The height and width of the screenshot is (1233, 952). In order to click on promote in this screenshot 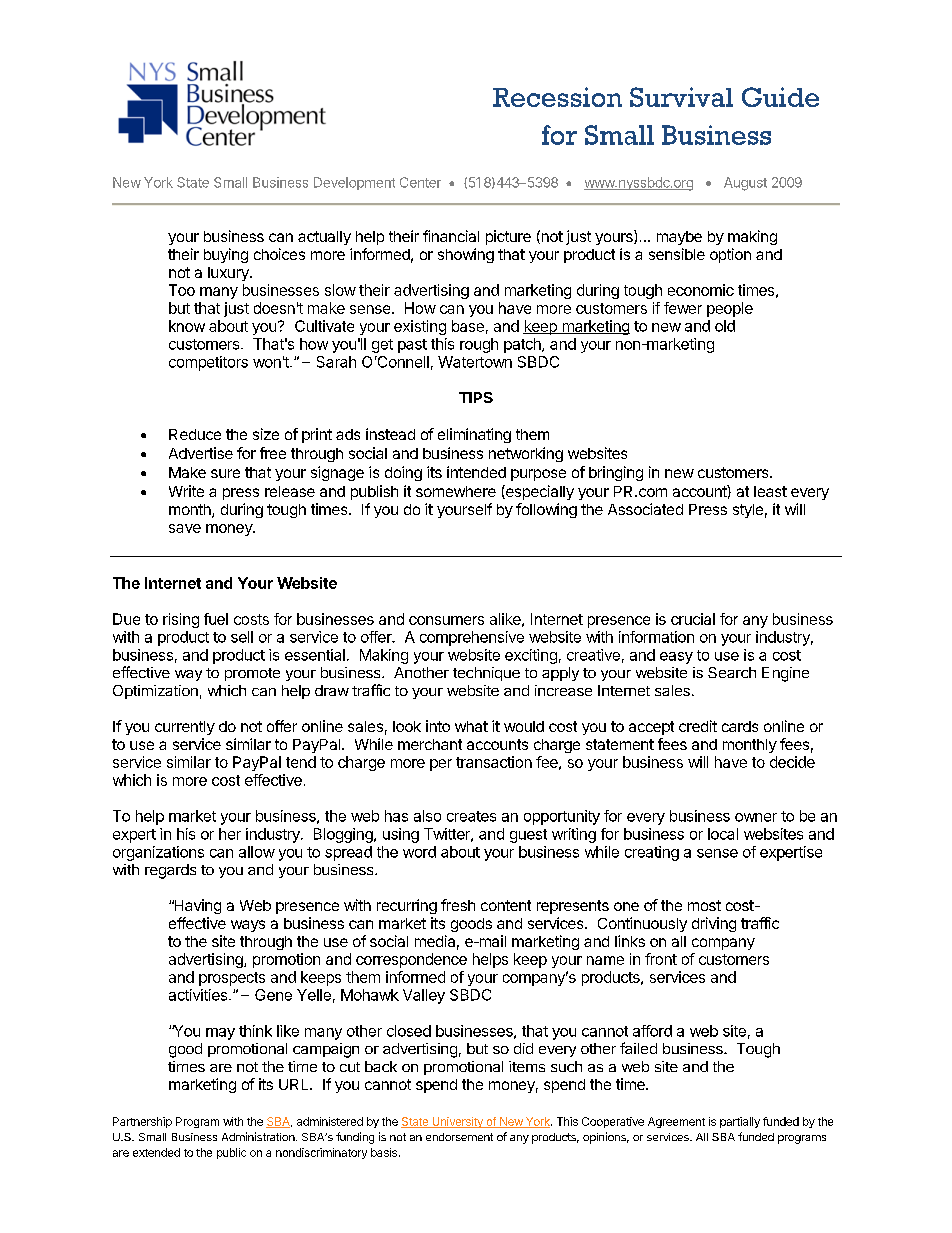, I will do `click(252, 674)`.
